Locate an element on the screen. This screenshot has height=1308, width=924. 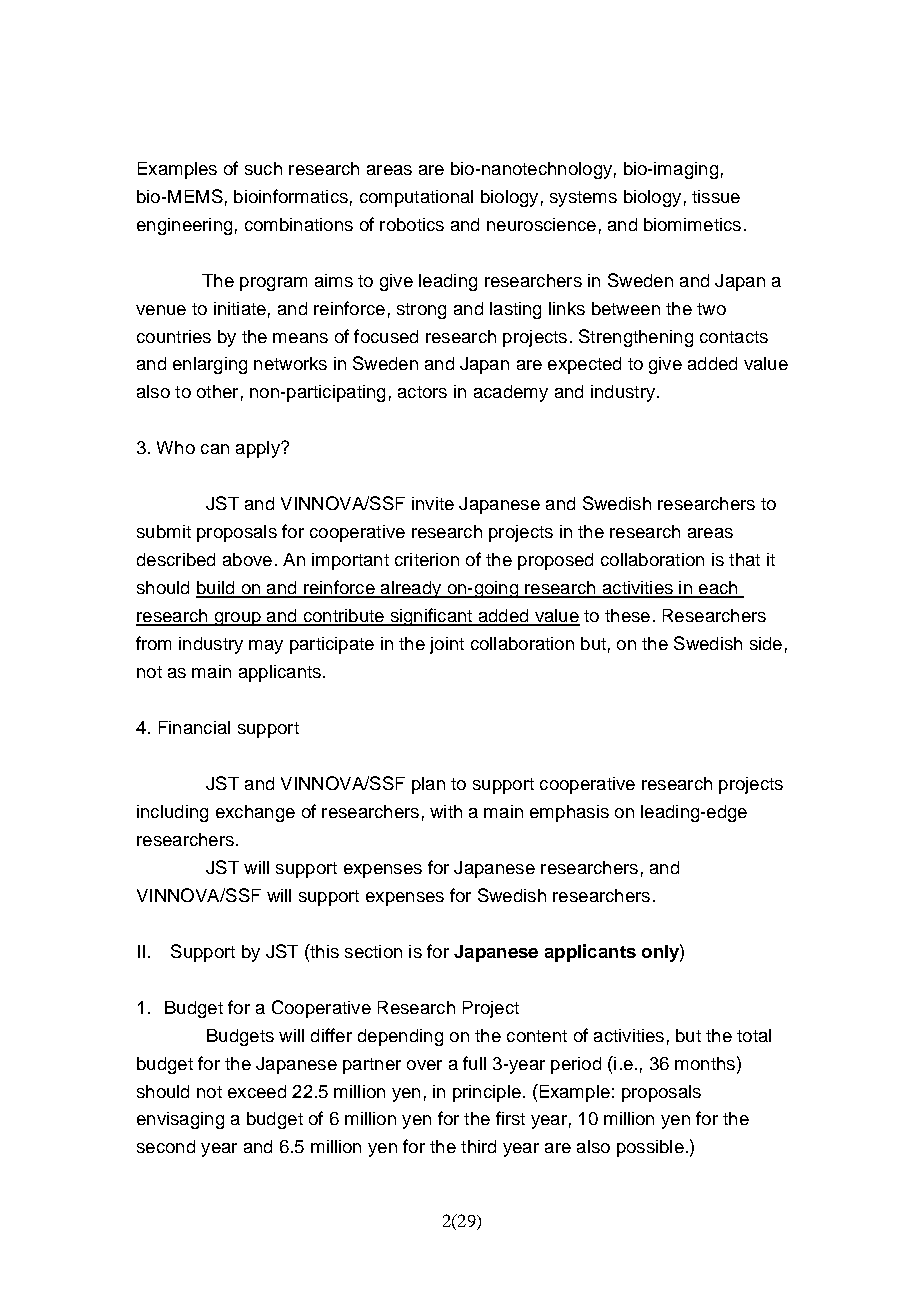
side is located at coordinates (766, 643).
